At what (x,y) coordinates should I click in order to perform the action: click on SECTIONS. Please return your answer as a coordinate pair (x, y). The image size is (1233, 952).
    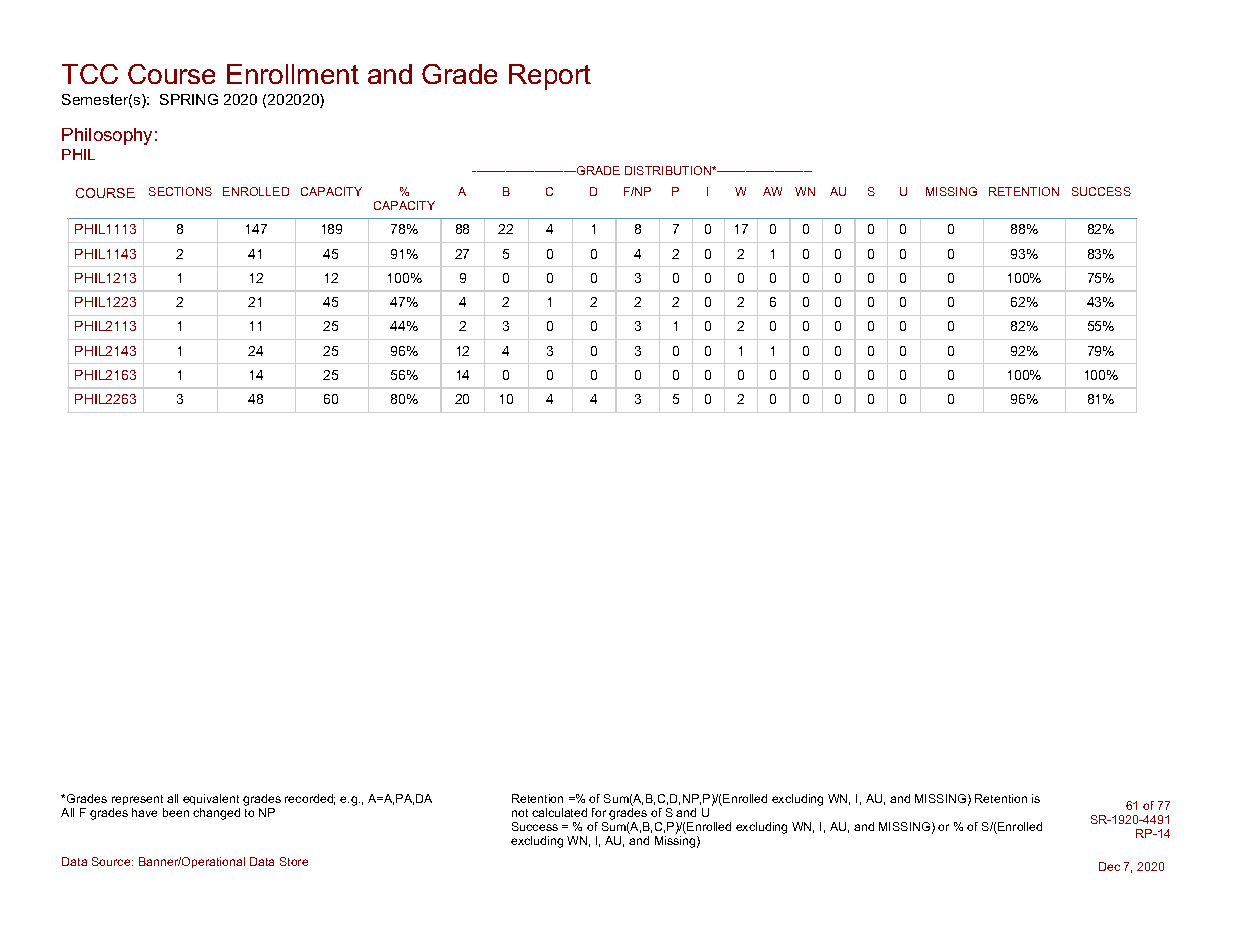
    Looking at the image, I should click on (180, 191).
